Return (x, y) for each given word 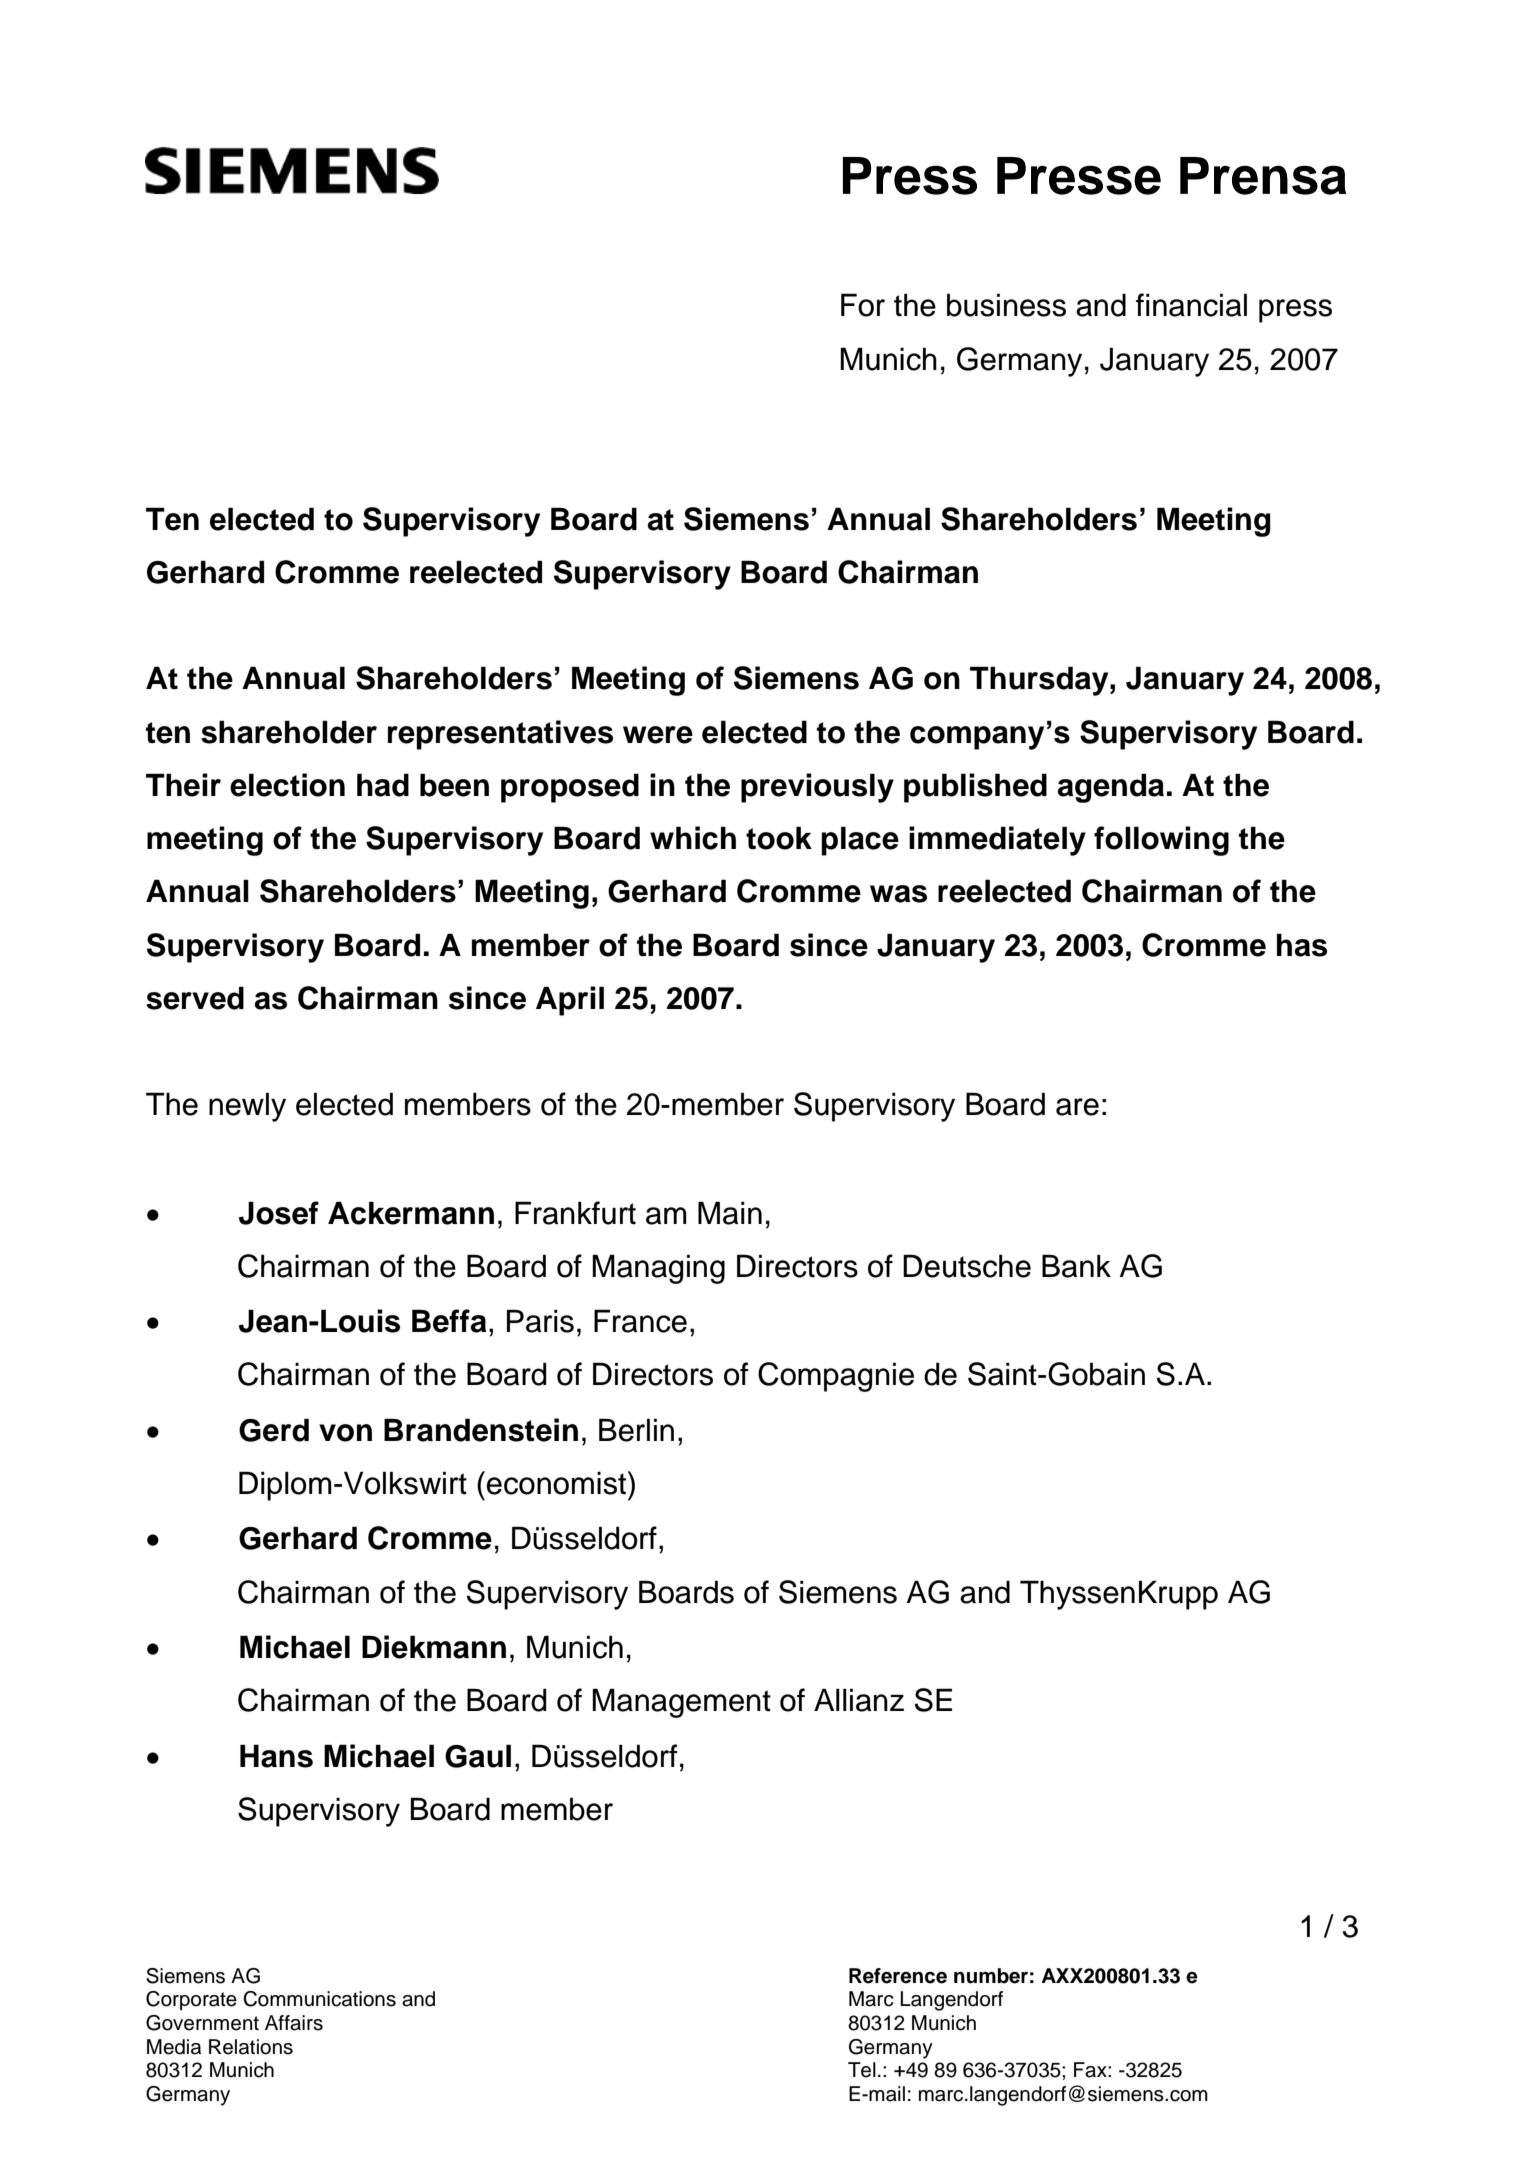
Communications (319, 1999)
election (287, 785)
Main (730, 1213)
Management (681, 1703)
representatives (500, 735)
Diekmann (434, 1647)
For (863, 305)
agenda (1110, 788)
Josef (279, 1213)
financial (1191, 305)
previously (817, 788)
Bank (1076, 1266)
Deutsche (967, 1266)
